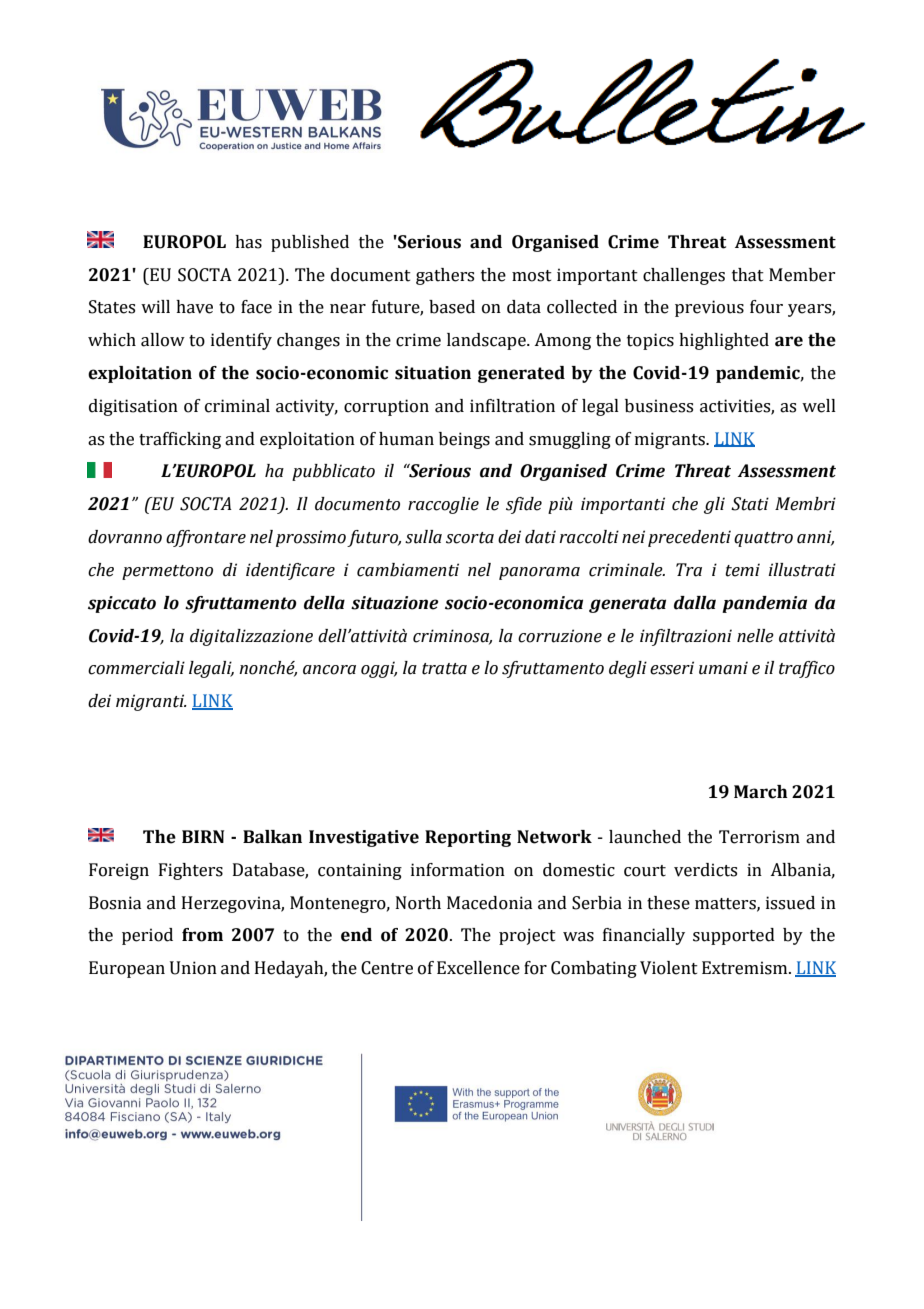 The image size is (924, 1309). What do you see at coordinates (763, 539) in the image?
I see `quattro` at bounding box center [763, 539].
